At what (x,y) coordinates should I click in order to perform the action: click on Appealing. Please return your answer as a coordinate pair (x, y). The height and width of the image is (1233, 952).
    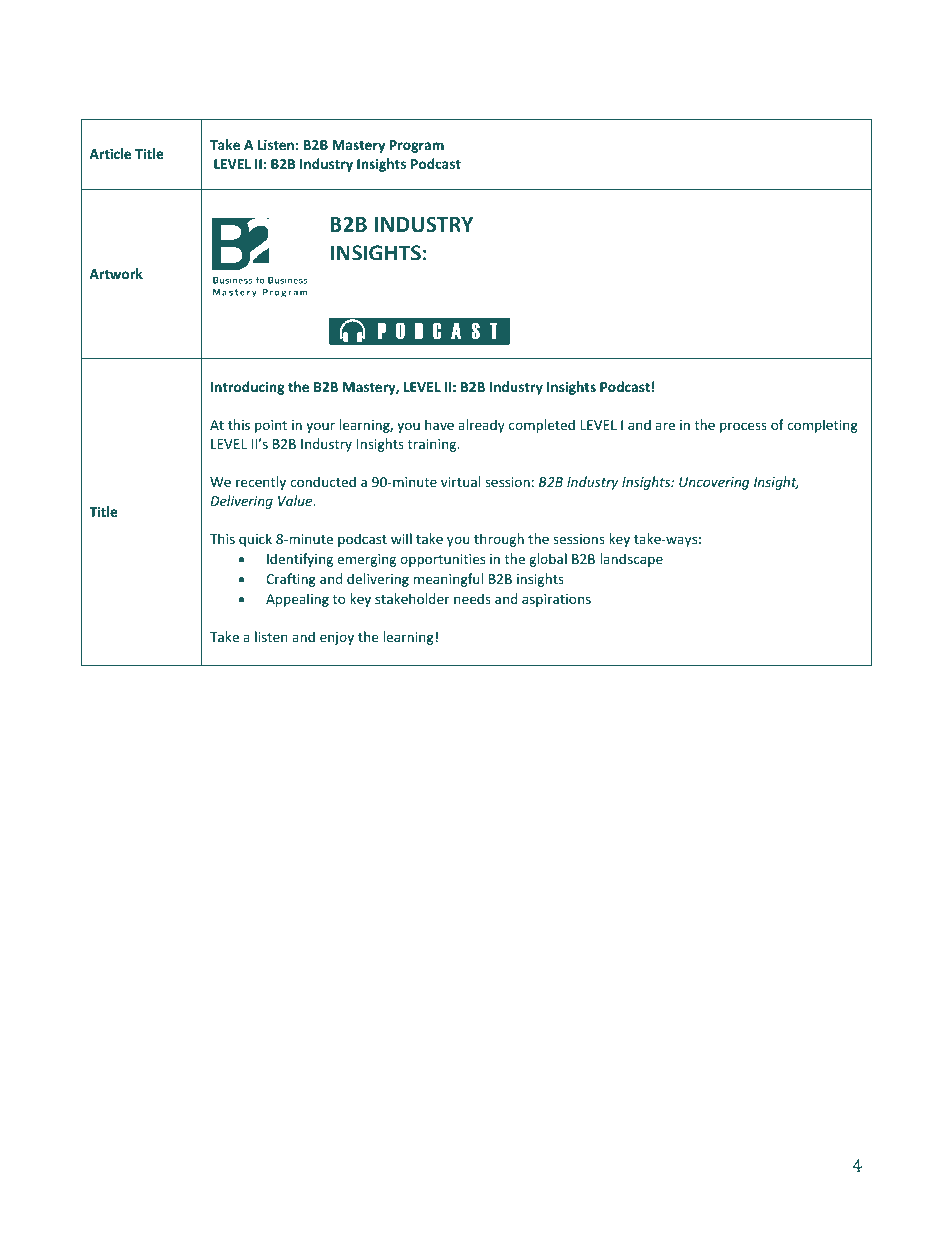
    Looking at the image, I should click on (297, 600).
